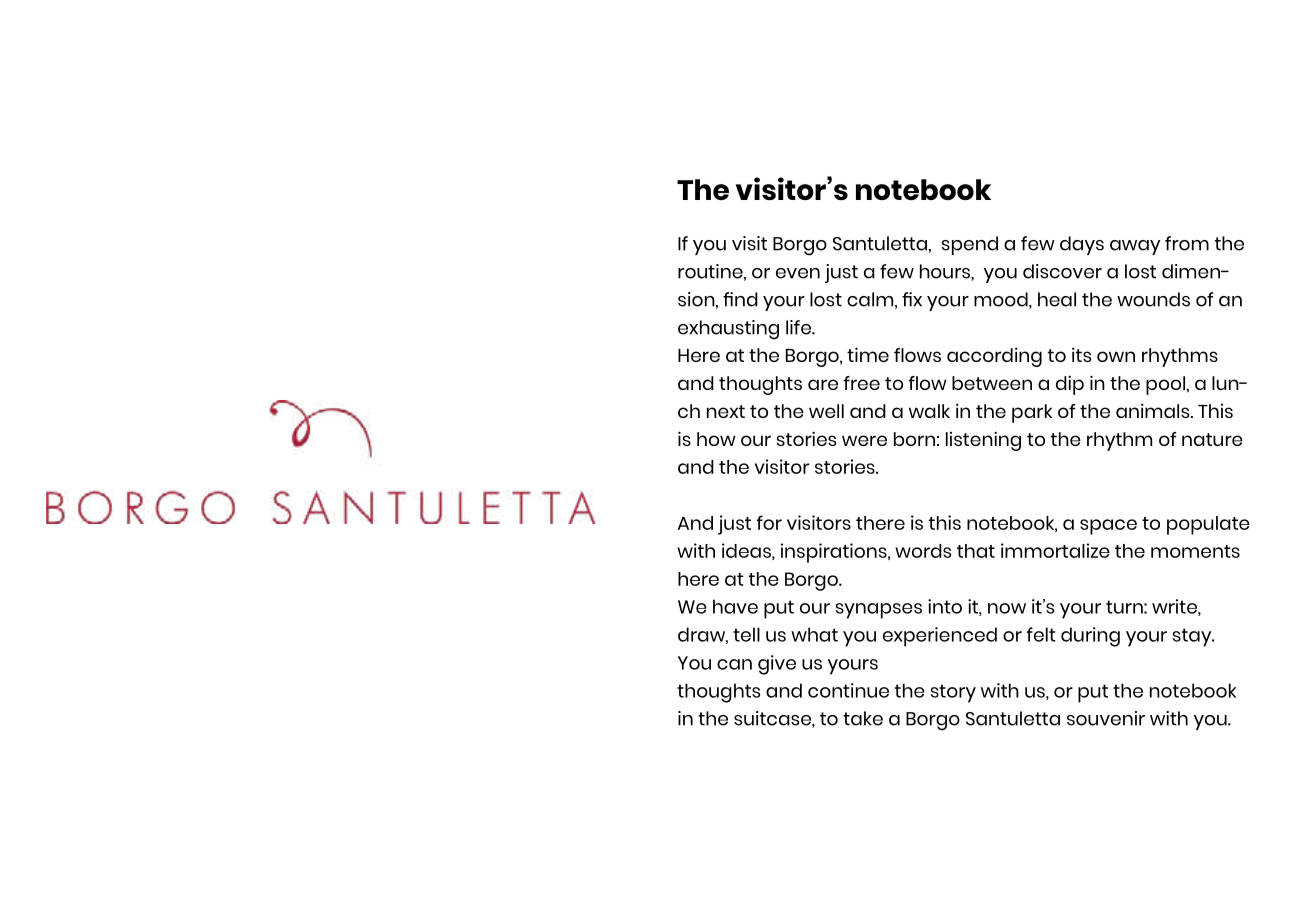  Describe the element at coordinates (798, 273) in the document. I see `even` at that location.
